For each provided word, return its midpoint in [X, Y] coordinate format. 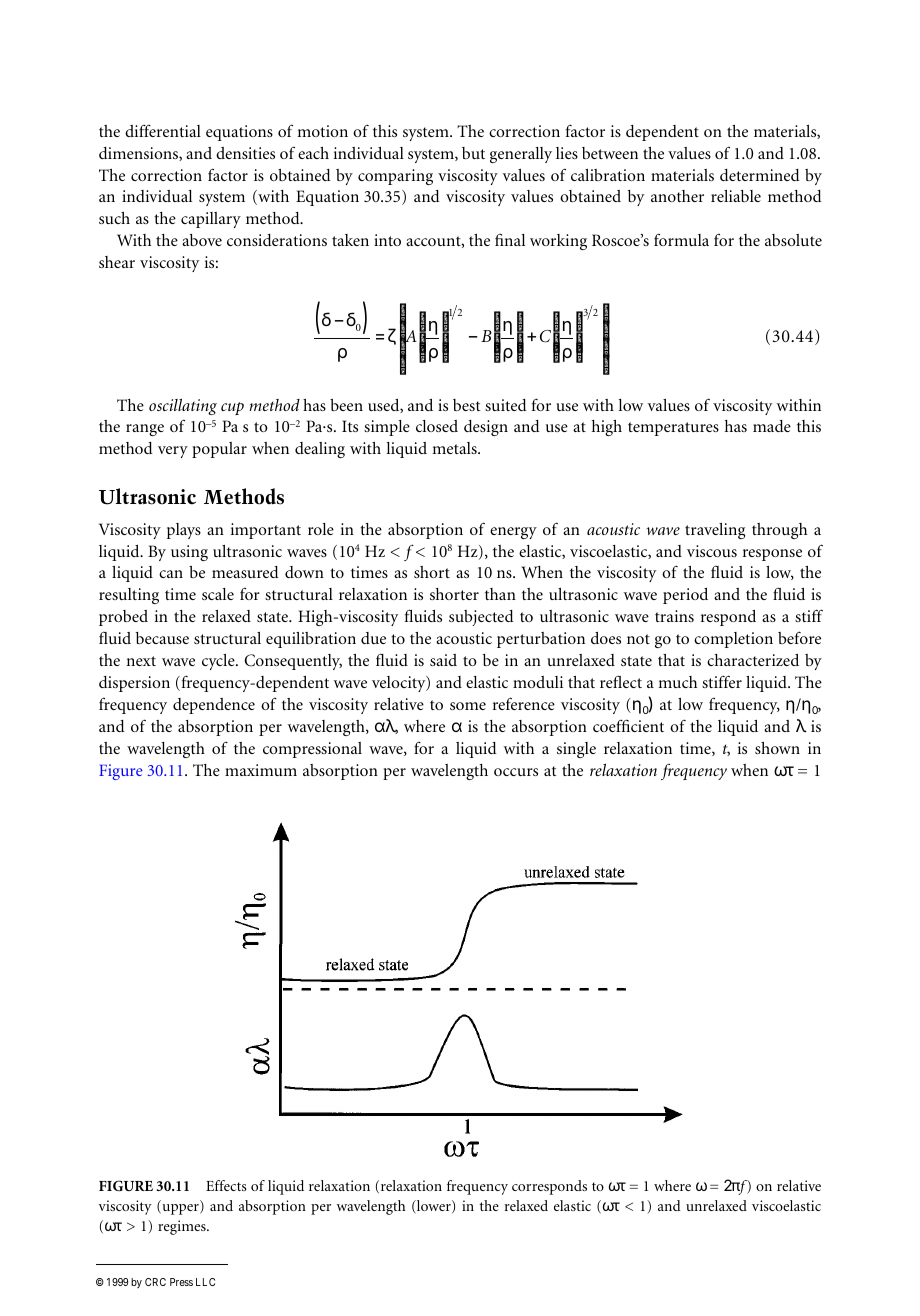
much [677, 682]
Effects [226, 1185]
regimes [183, 1227]
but [473, 153]
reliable [736, 196]
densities [245, 153]
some [468, 706]
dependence [214, 706]
